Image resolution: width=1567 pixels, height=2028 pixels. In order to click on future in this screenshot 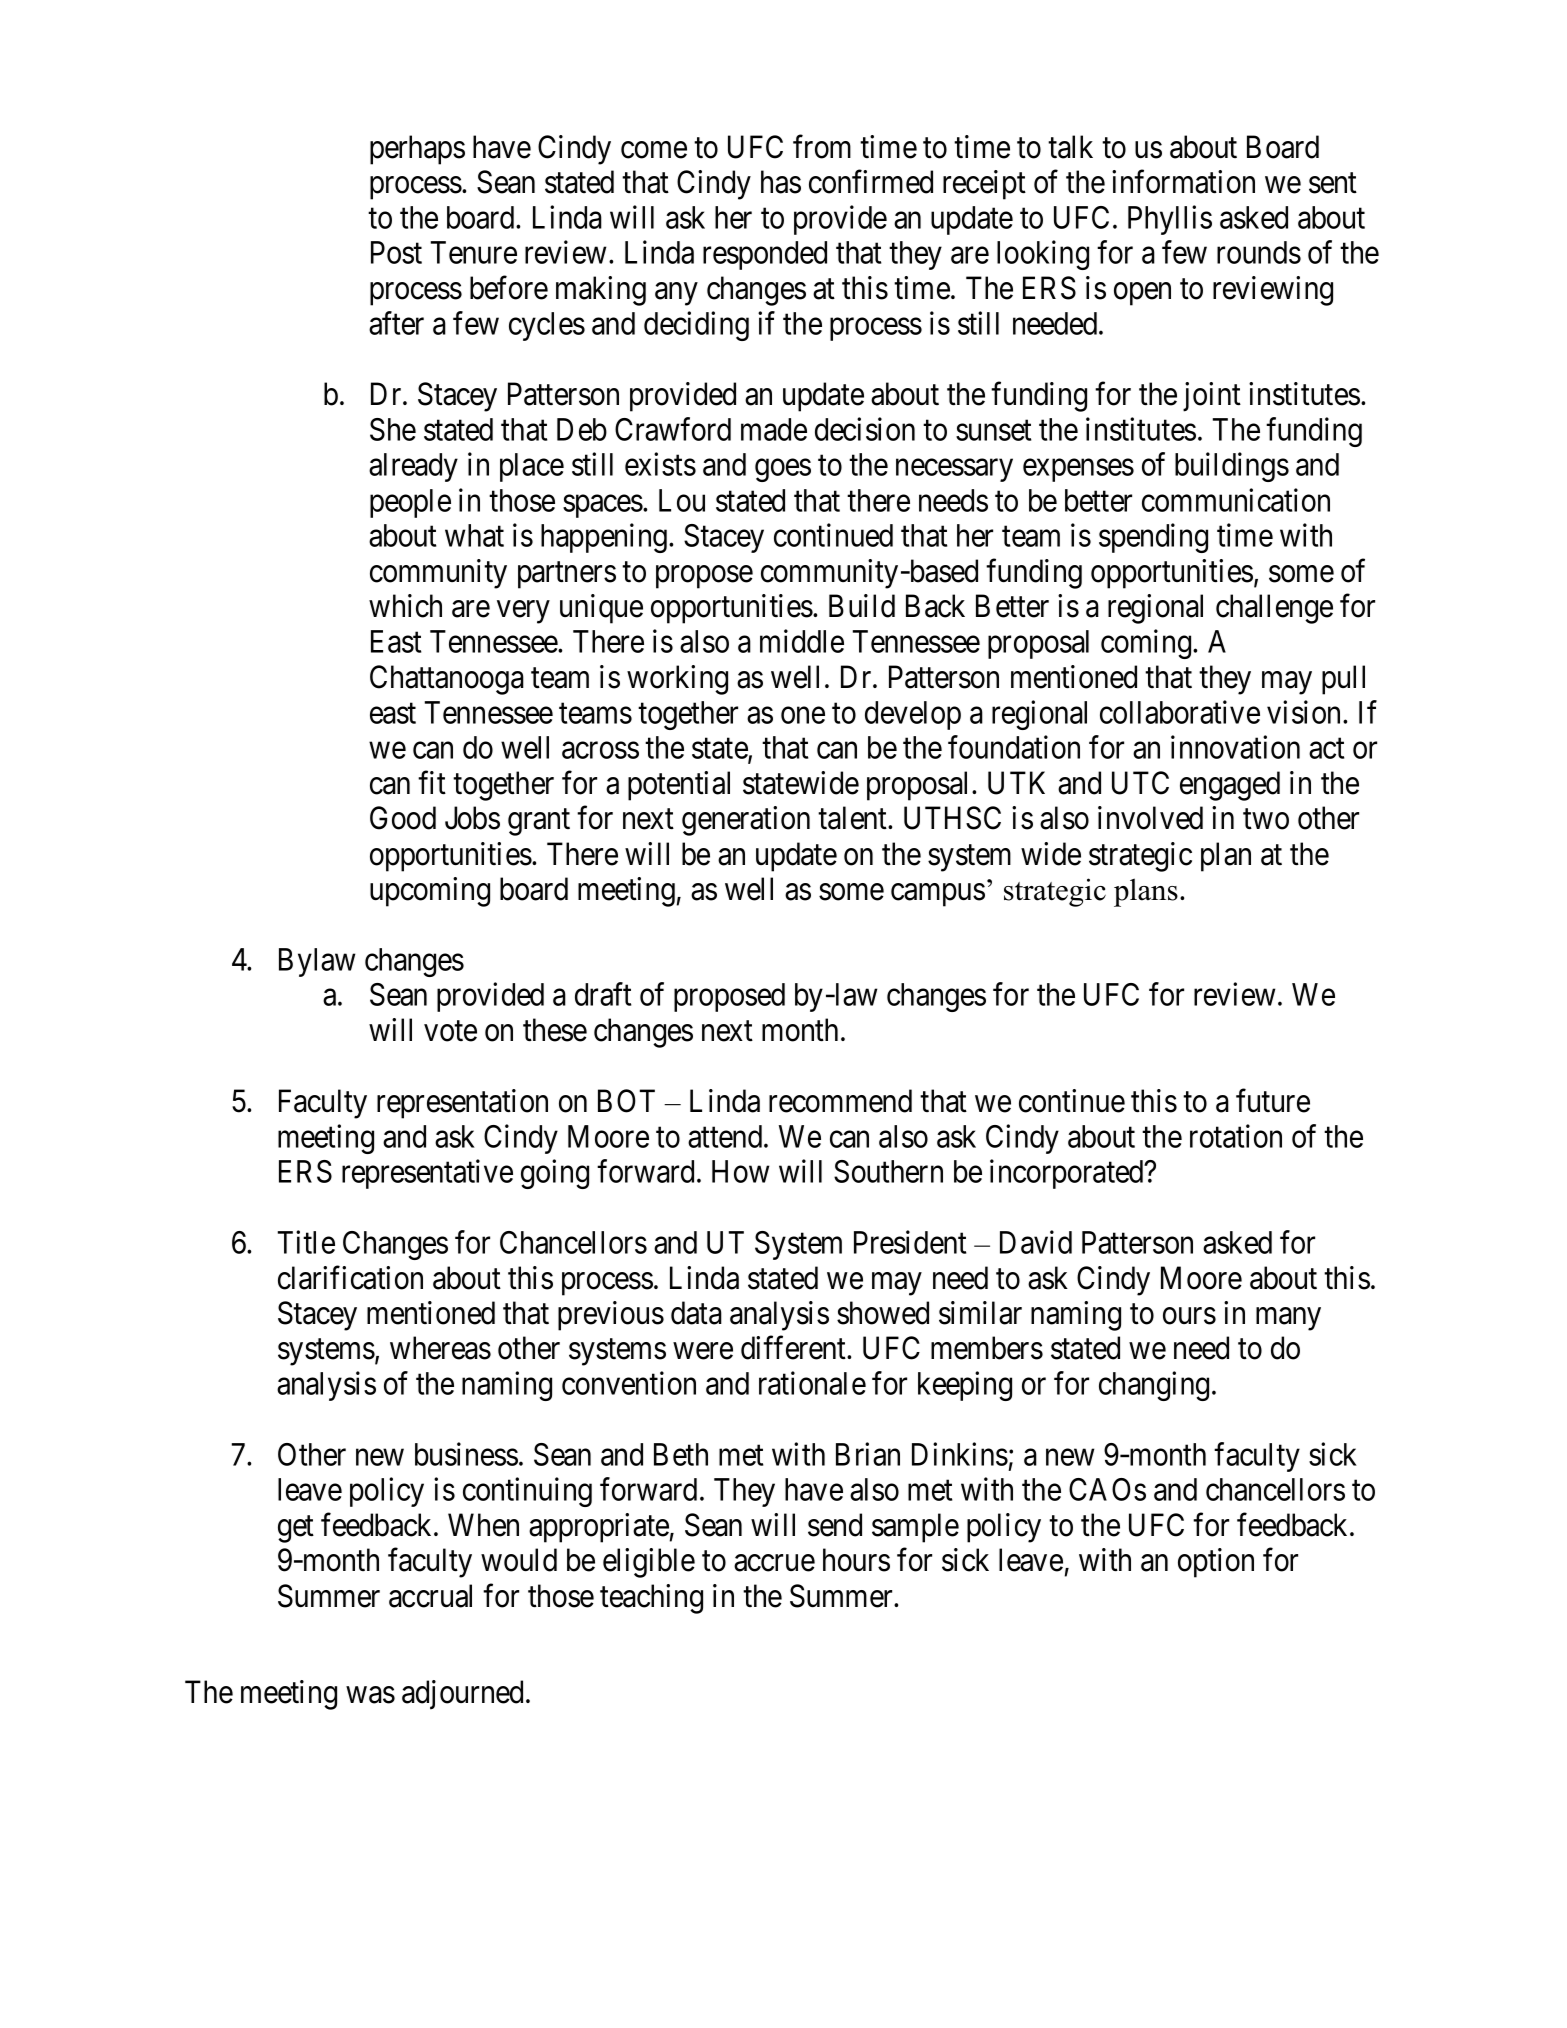, I will do `click(1273, 1101)`.
